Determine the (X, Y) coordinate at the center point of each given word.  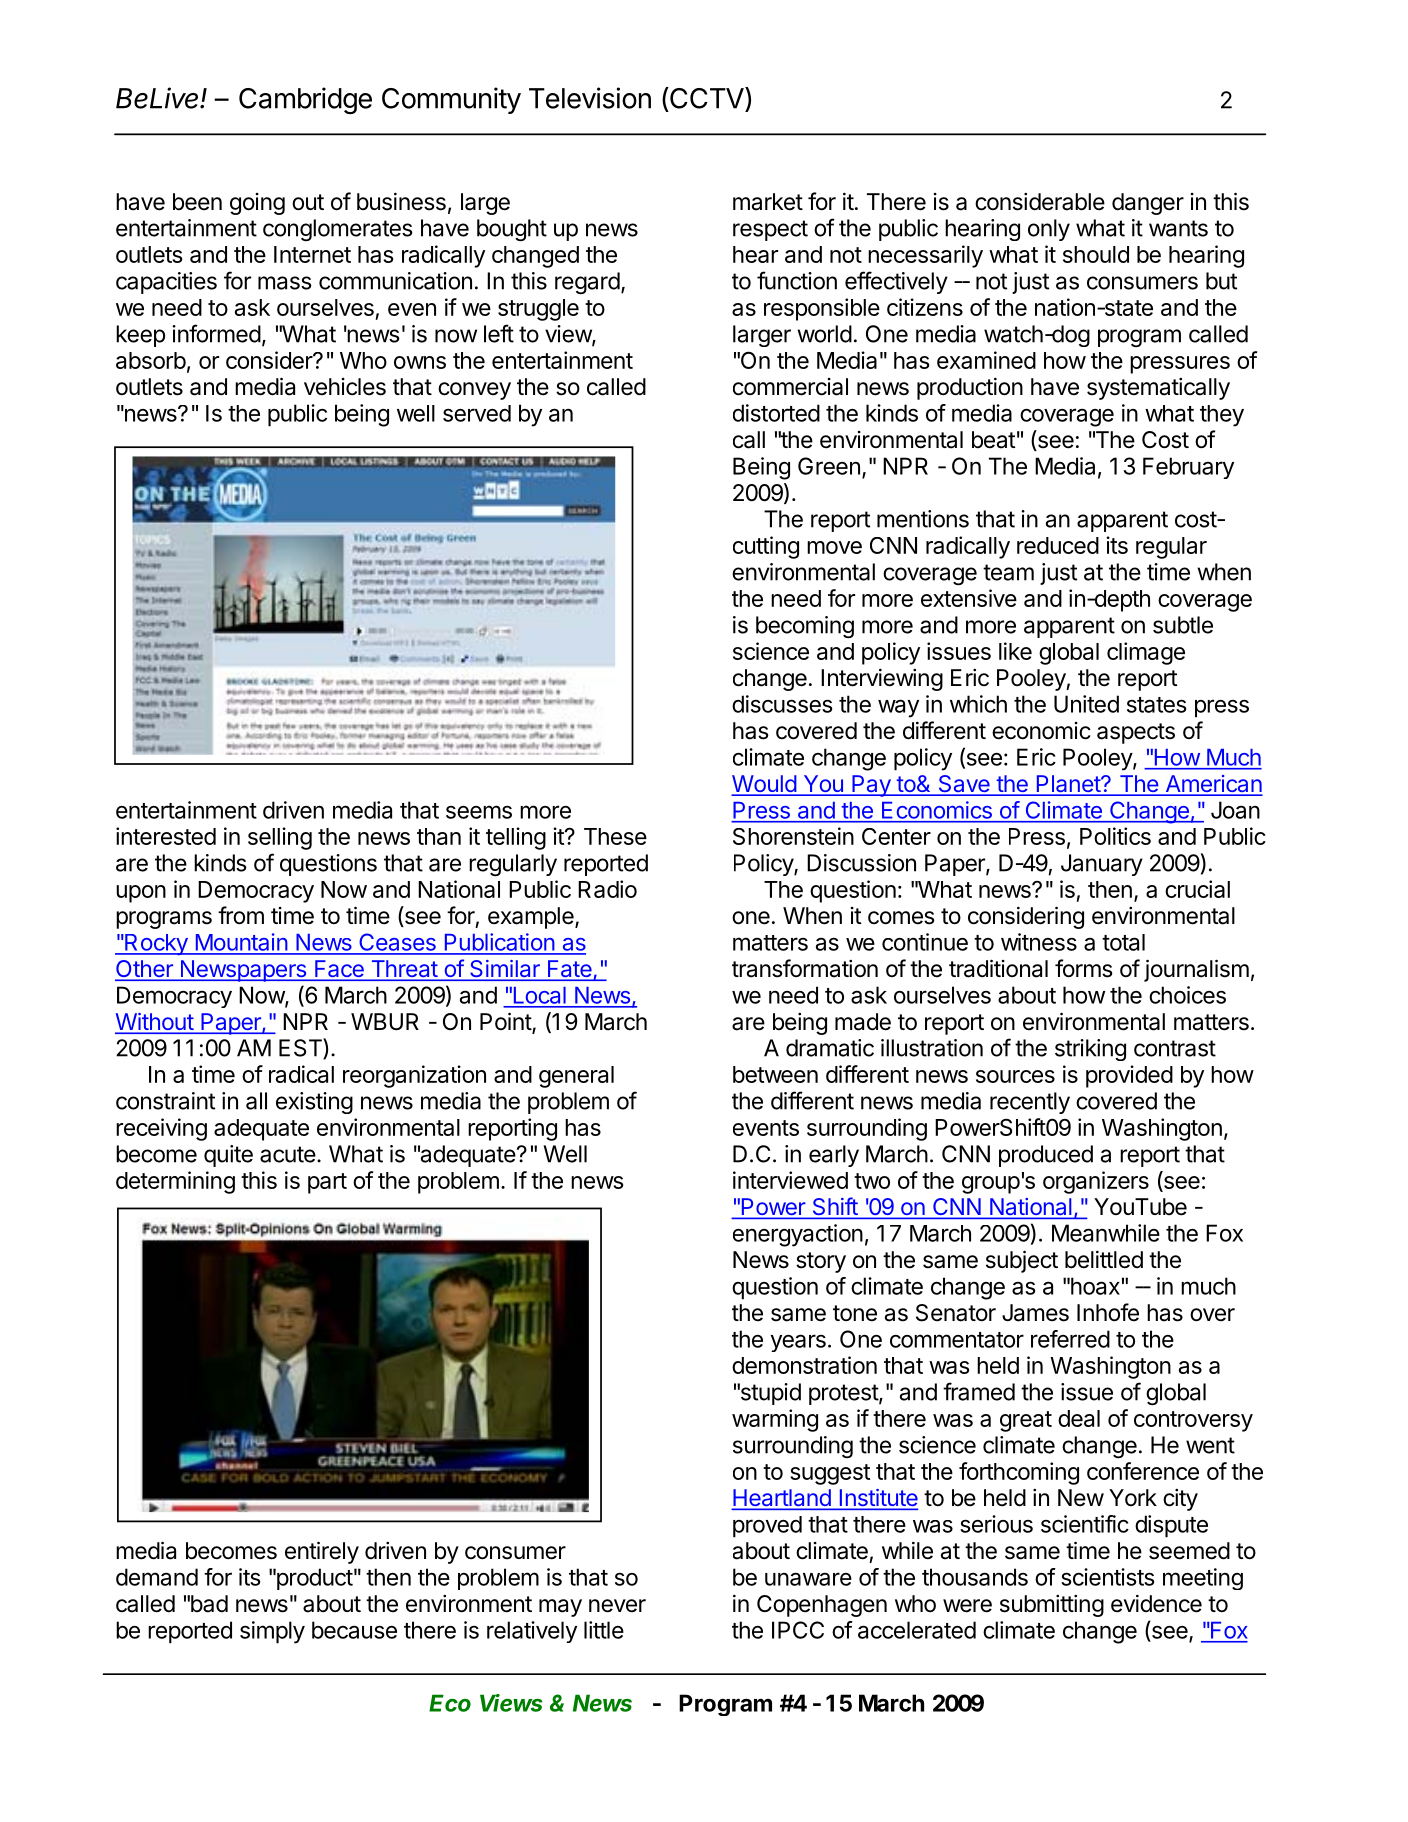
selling (280, 838)
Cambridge (305, 100)
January (1102, 865)
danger (1148, 204)
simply (272, 1632)
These (615, 836)
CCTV (707, 98)
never (617, 1606)
